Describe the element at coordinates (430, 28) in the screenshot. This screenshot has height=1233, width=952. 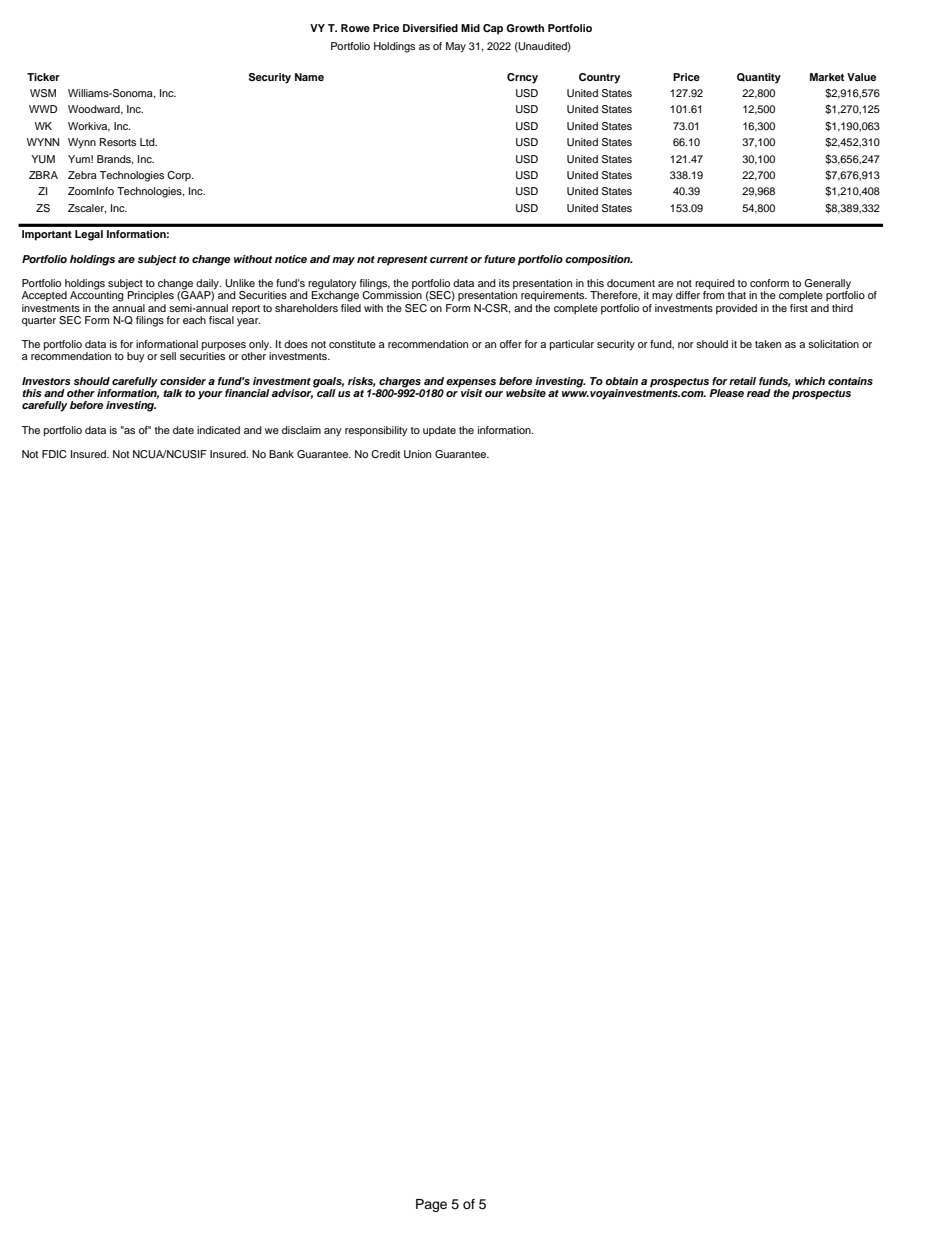
I see `Diversified` at that location.
